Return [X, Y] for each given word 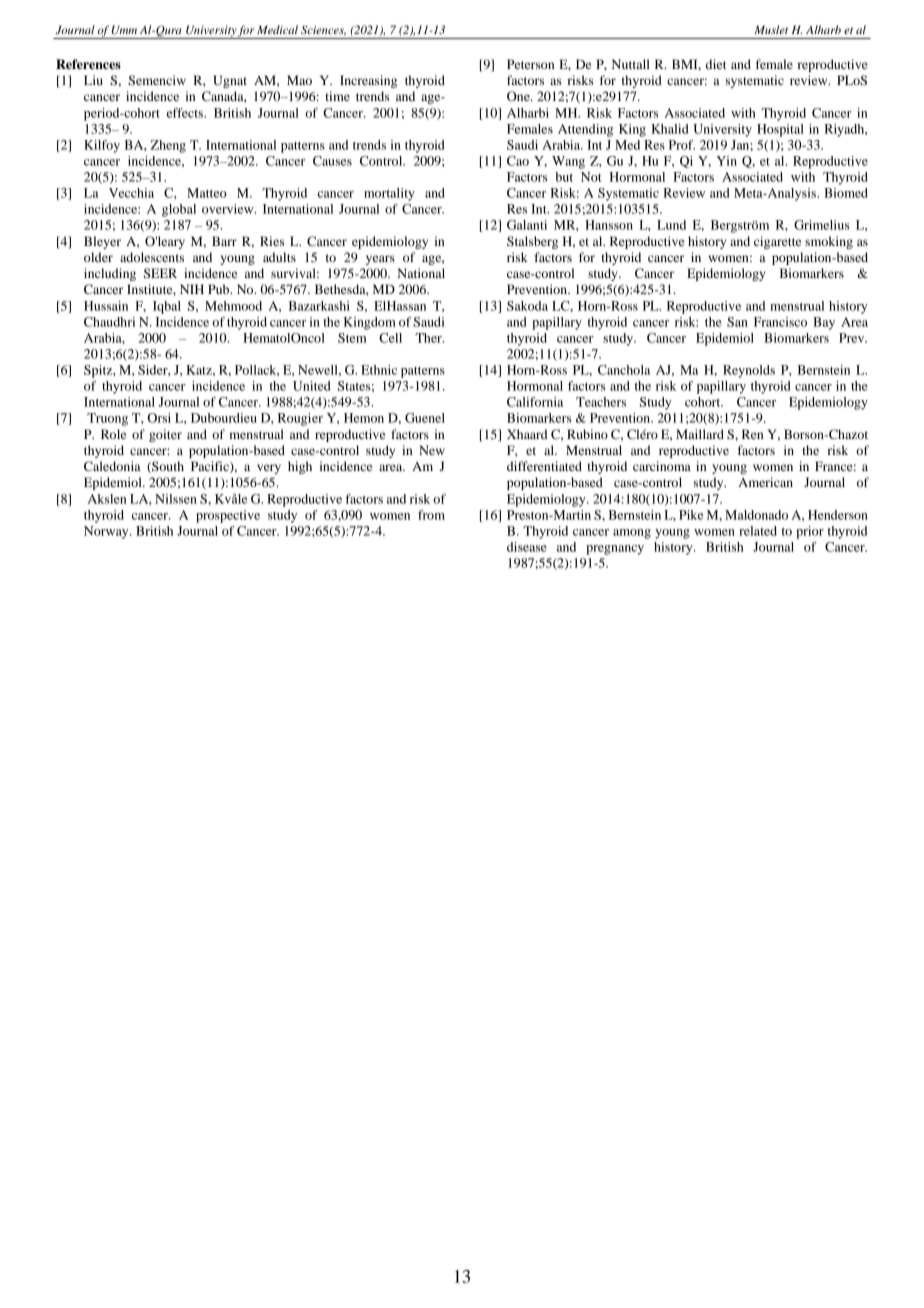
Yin [726, 161]
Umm [124, 30]
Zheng [168, 146]
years [380, 260]
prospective [228, 516]
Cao [518, 161]
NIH [192, 289]
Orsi [159, 418]
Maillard [700, 434]
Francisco [780, 322]
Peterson [531, 64]
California [535, 402]
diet [716, 64]
